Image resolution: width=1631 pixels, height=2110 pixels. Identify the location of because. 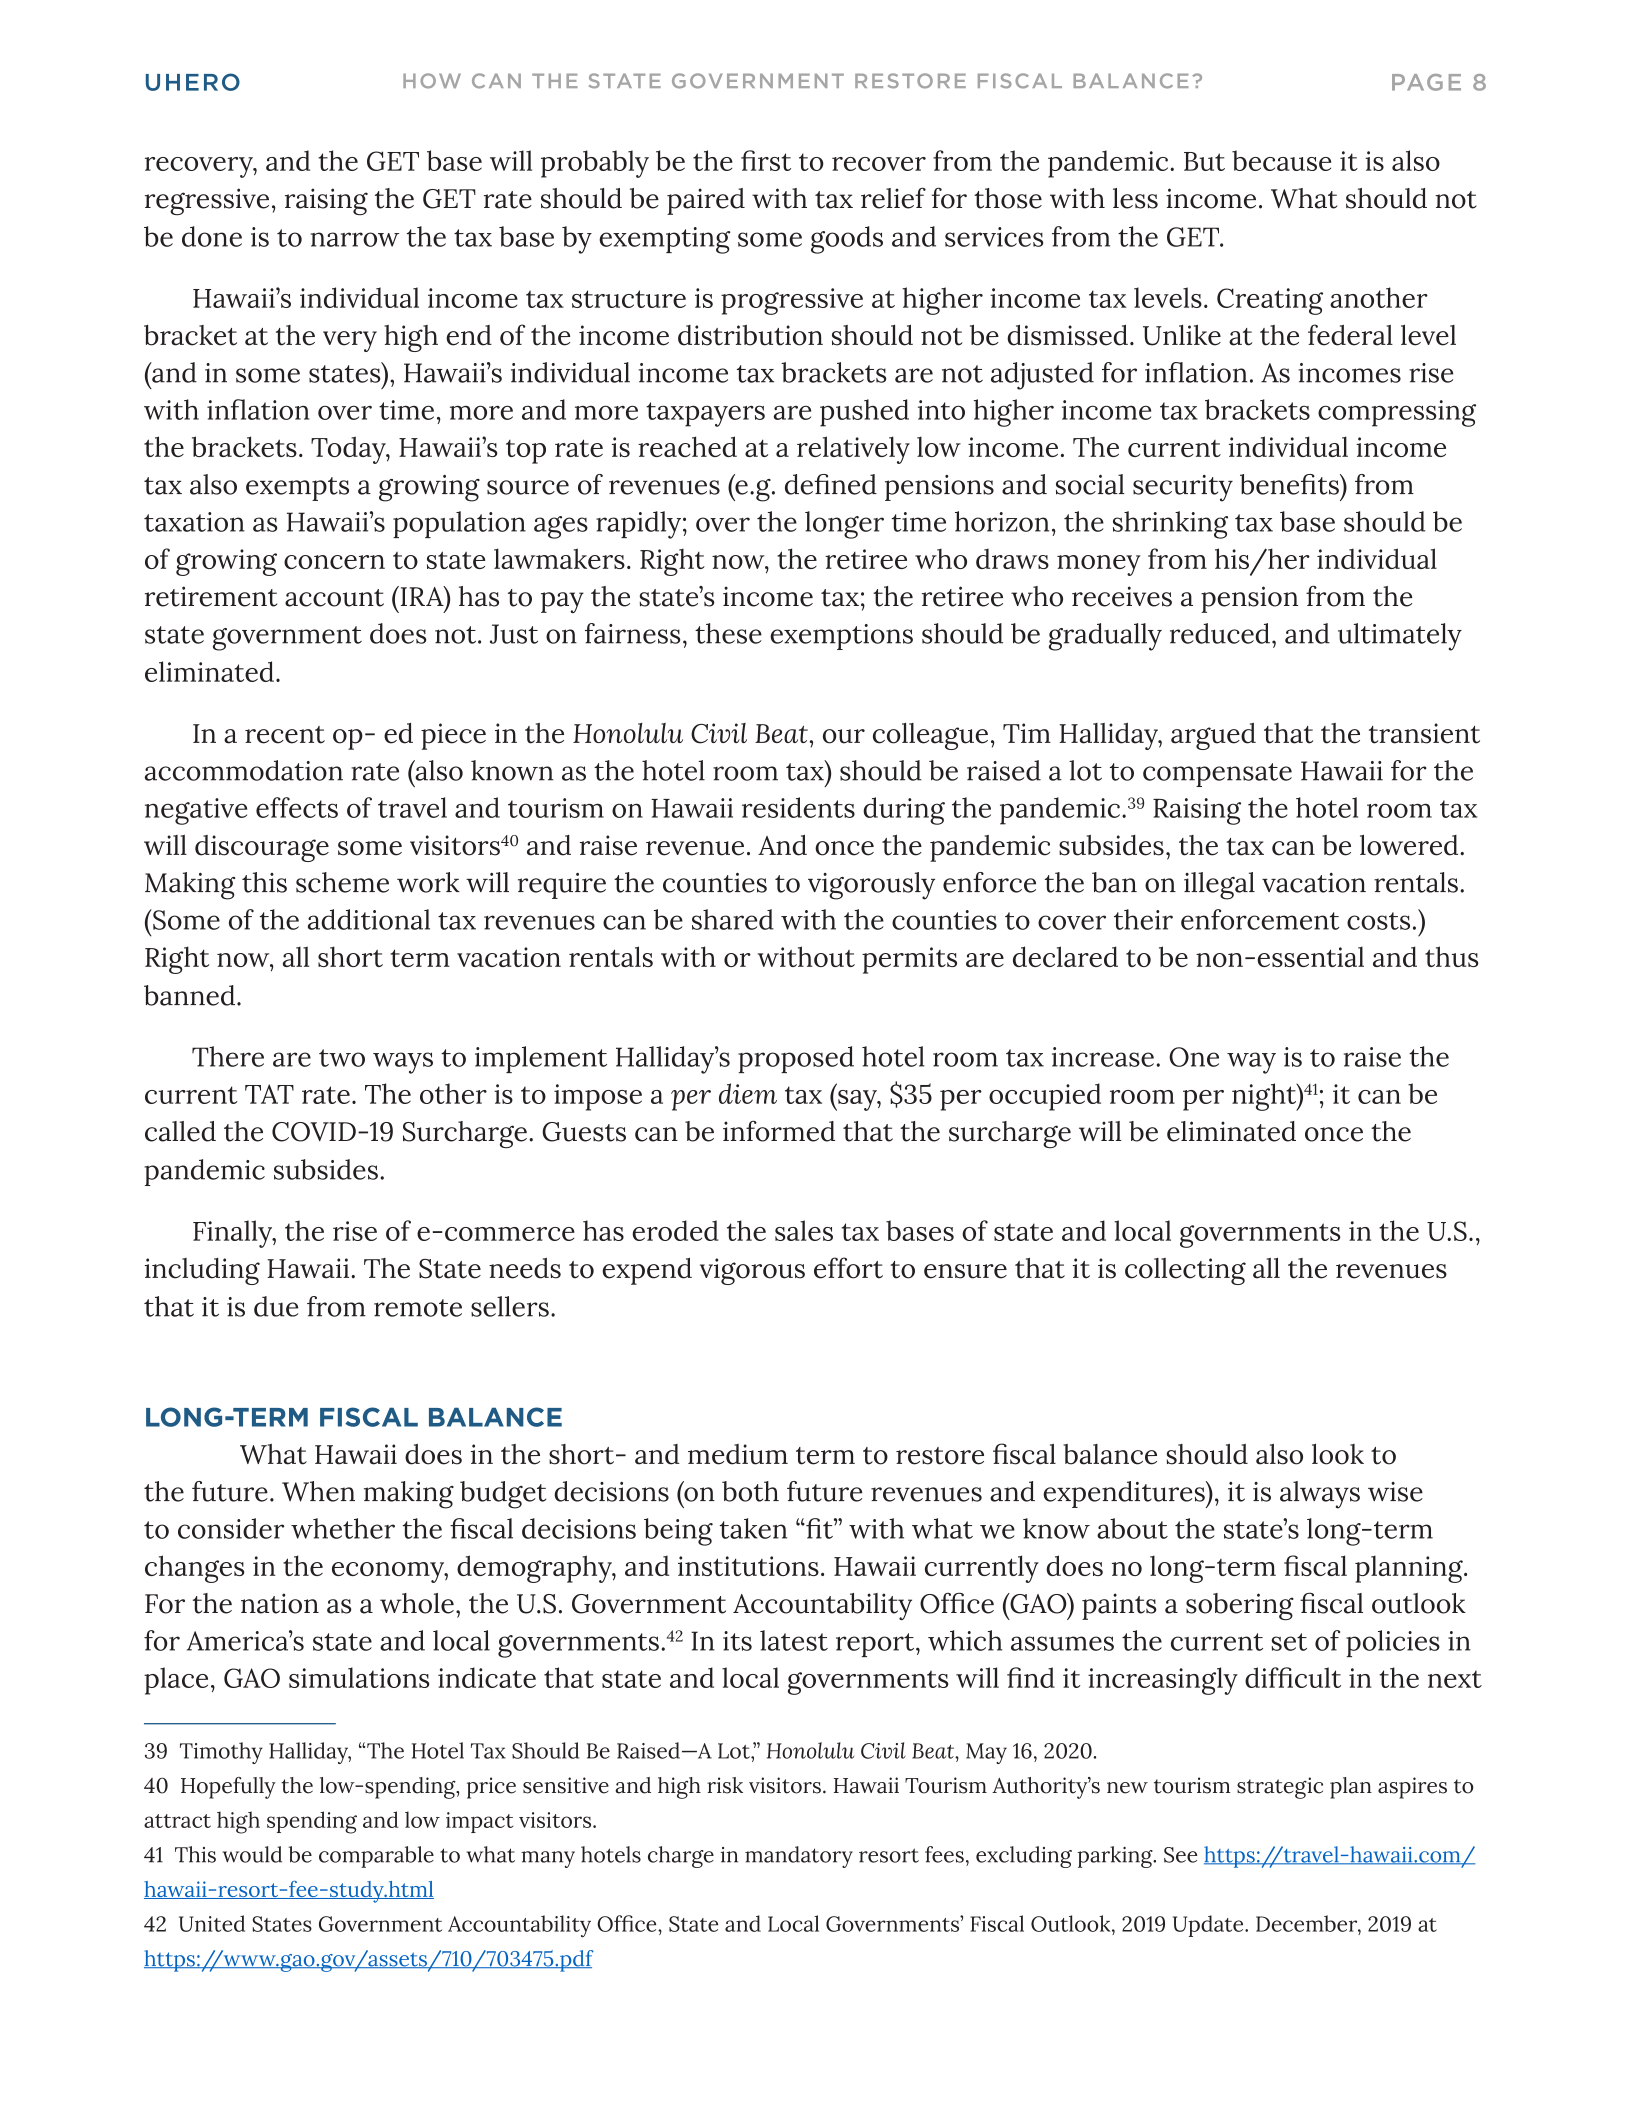
(1281, 160).
